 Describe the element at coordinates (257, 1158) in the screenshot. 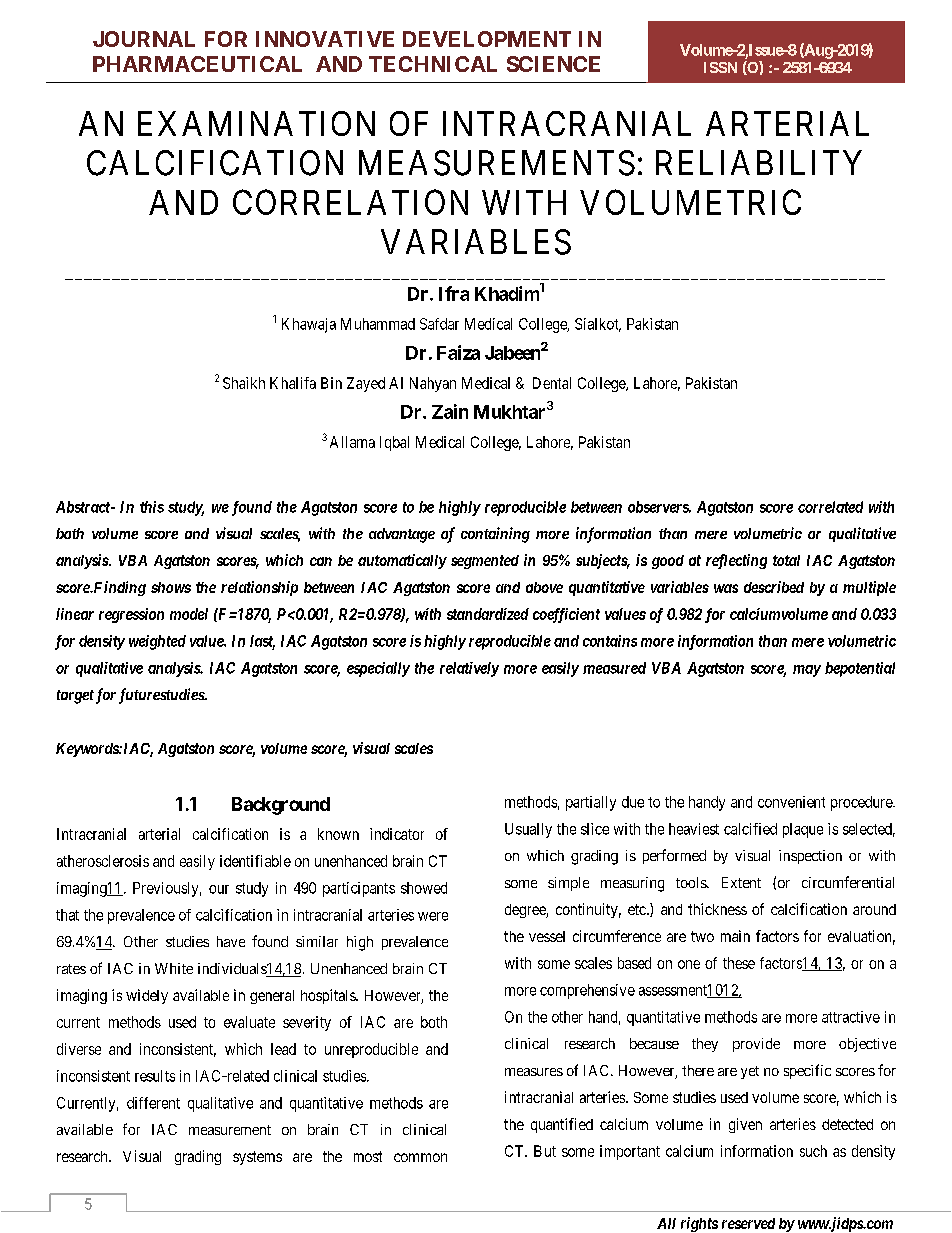

I see `systems` at that location.
